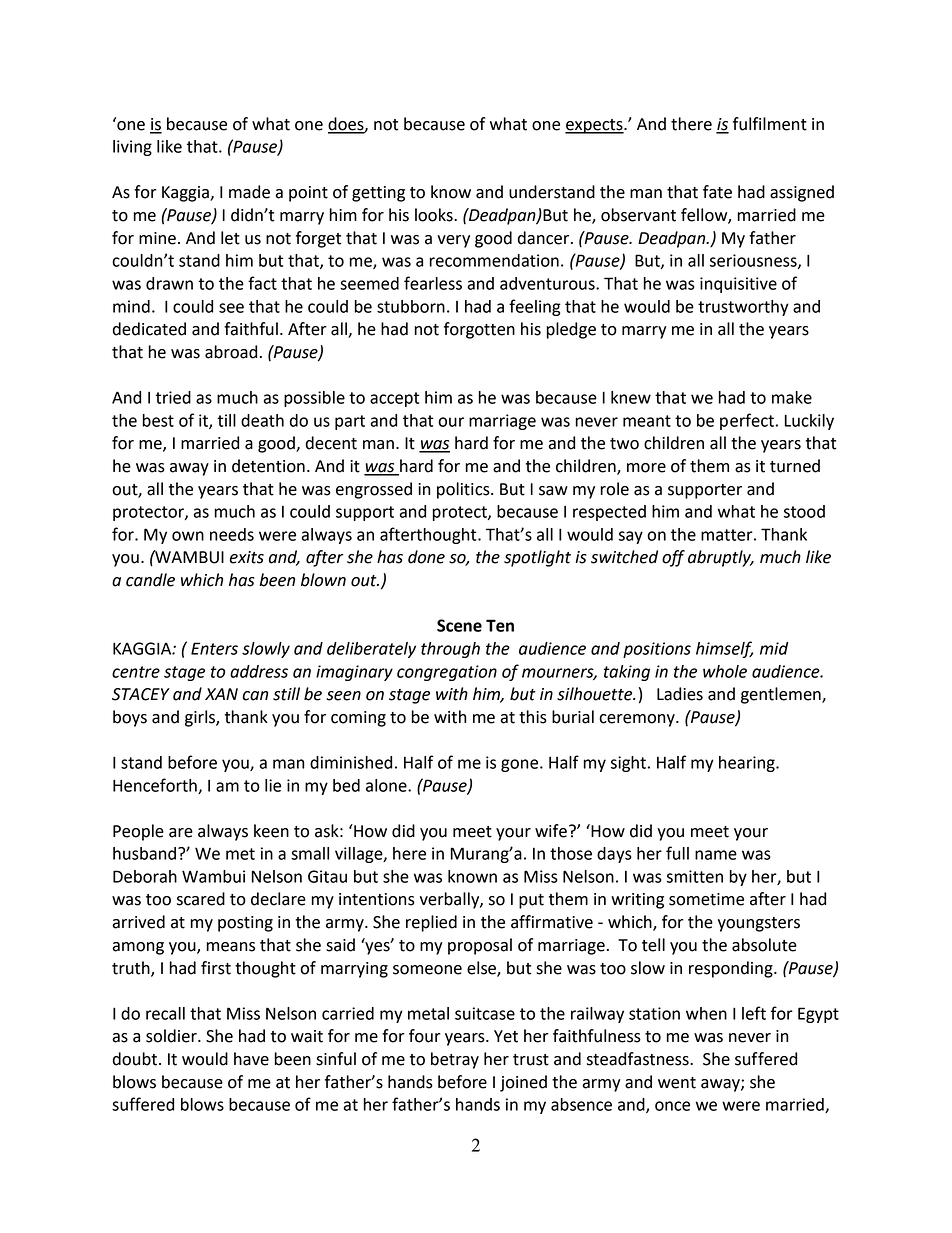 The width and height of the screenshot is (952, 1233). What do you see at coordinates (770, 124) in the screenshot?
I see `fulfilment` at bounding box center [770, 124].
